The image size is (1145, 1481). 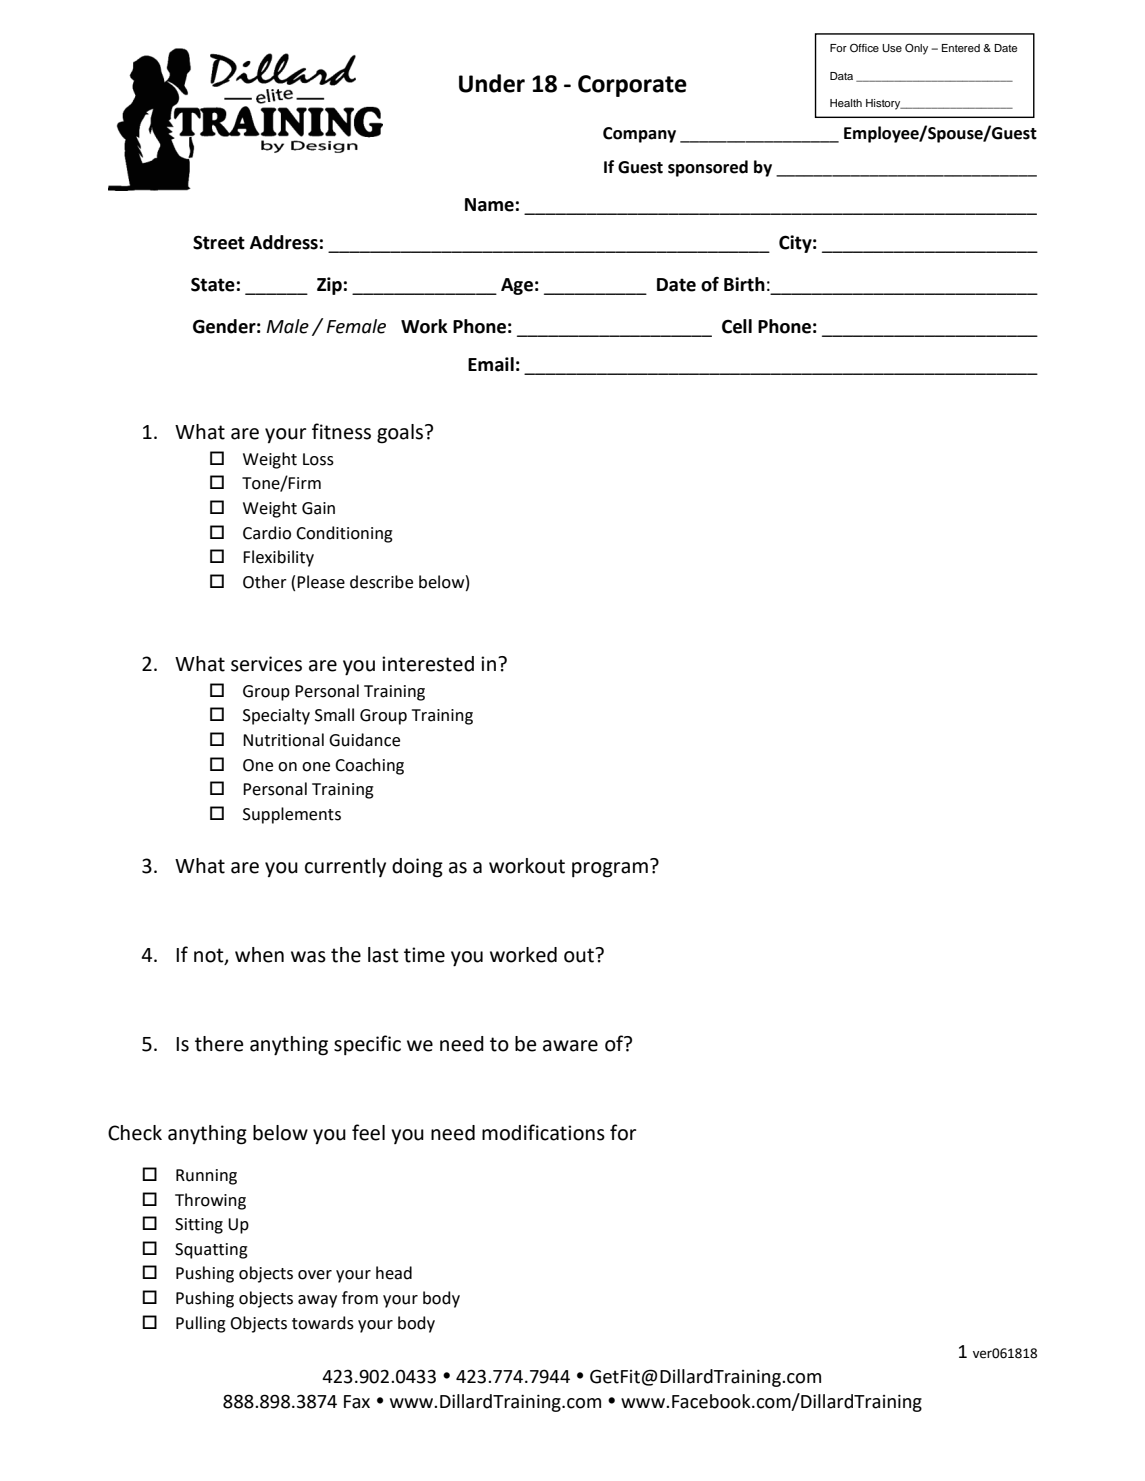 What do you see at coordinates (276, 716) in the image?
I see `Specialty` at bounding box center [276, 716].
